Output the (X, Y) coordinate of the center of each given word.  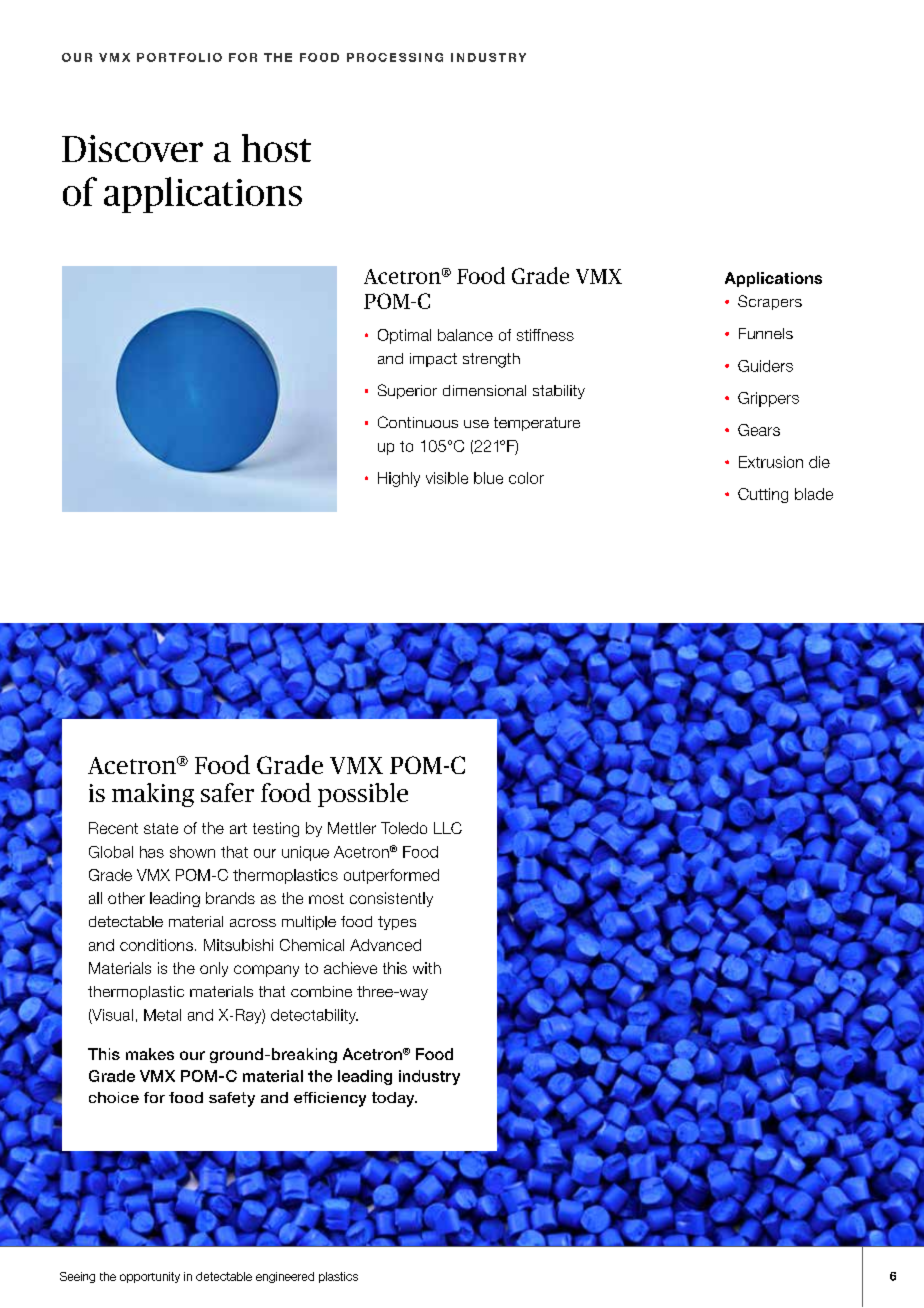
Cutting (763, 495)
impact (433, 360)
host (276, 148)
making (153, 795)
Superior (407, 391)
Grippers (768, 399)
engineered (285, 1277)
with (427, 968)
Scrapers (770, 302)
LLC (448, 828)
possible (363, 795)
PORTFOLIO (179, 57)
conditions (156, 945)
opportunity (150, 1277)
